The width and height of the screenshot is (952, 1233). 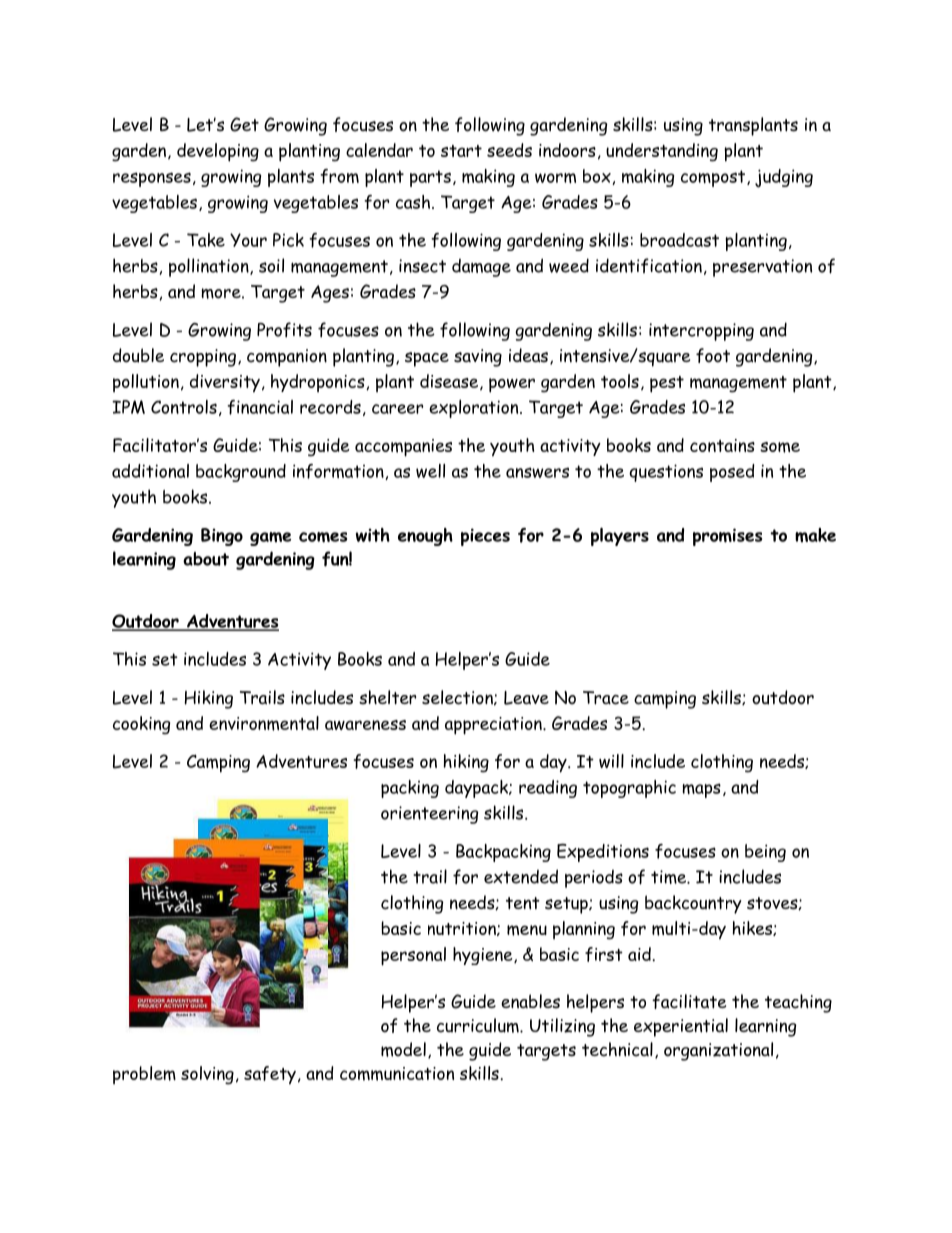 I want to click on appreciation, so click(x=494, y=726).
